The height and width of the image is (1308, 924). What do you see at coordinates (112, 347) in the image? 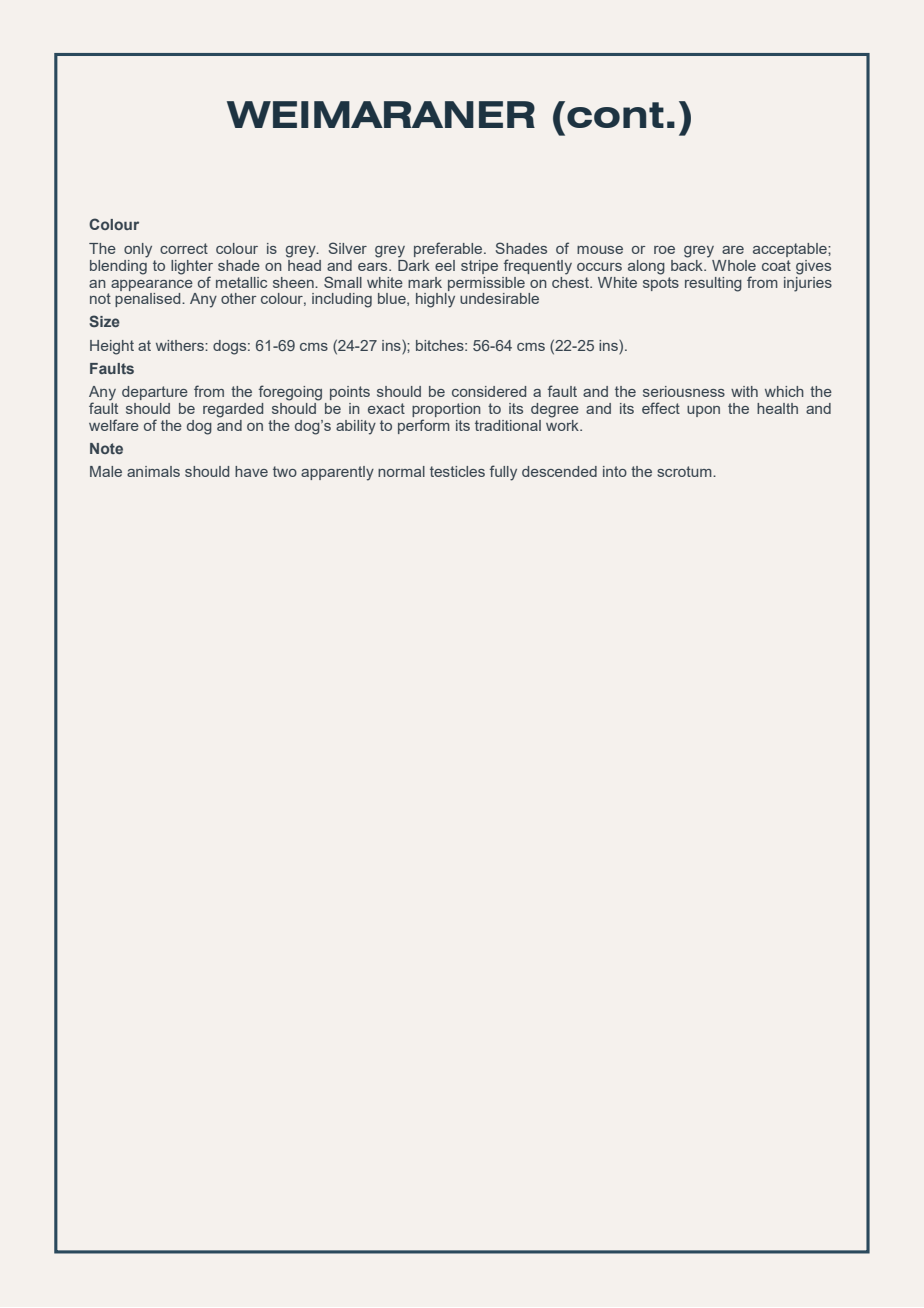
I see `Height` at bounding box center [112, 347].
